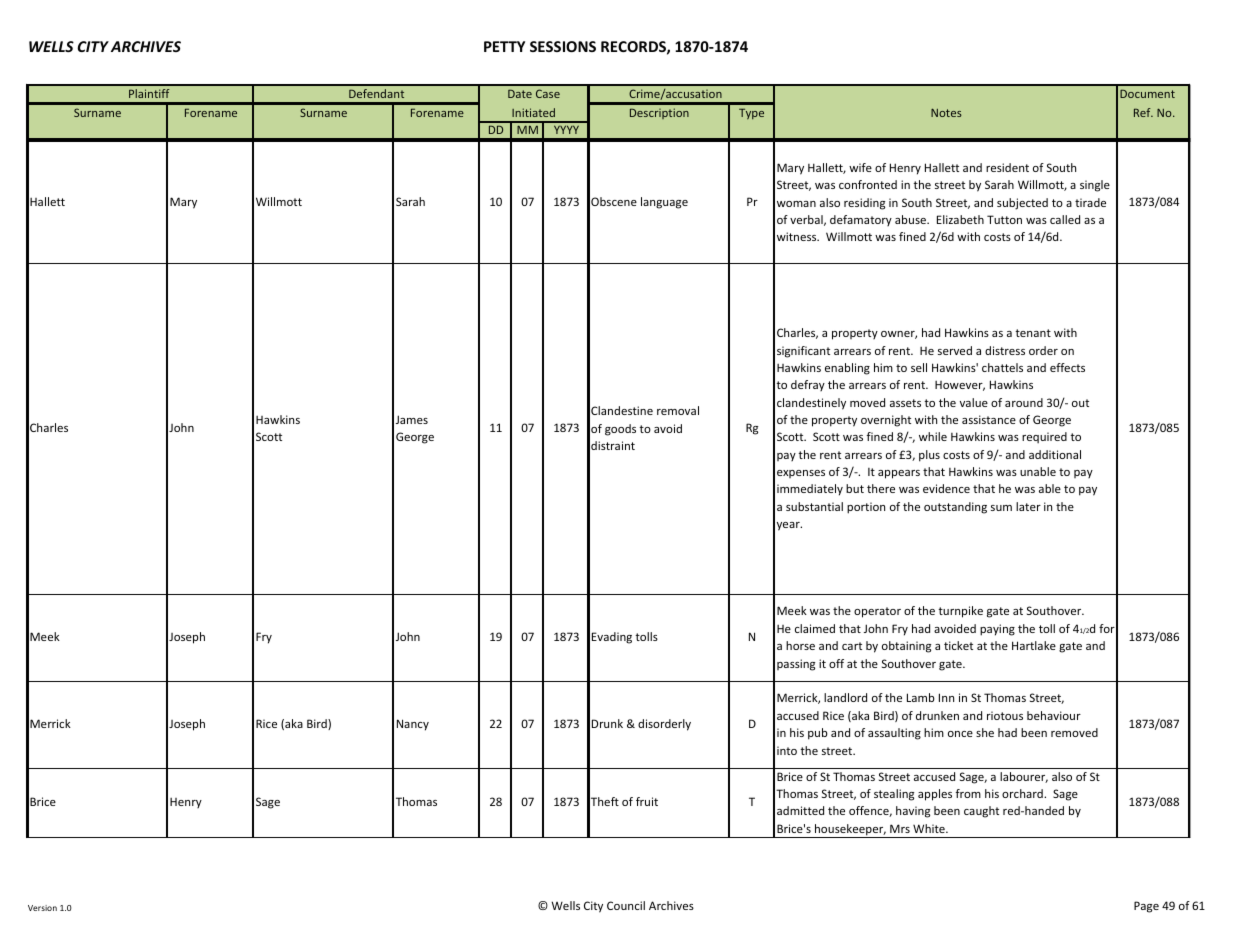 The height and width of the screenshot is (952, 1233). I want to click on language, so click(664, 203).
